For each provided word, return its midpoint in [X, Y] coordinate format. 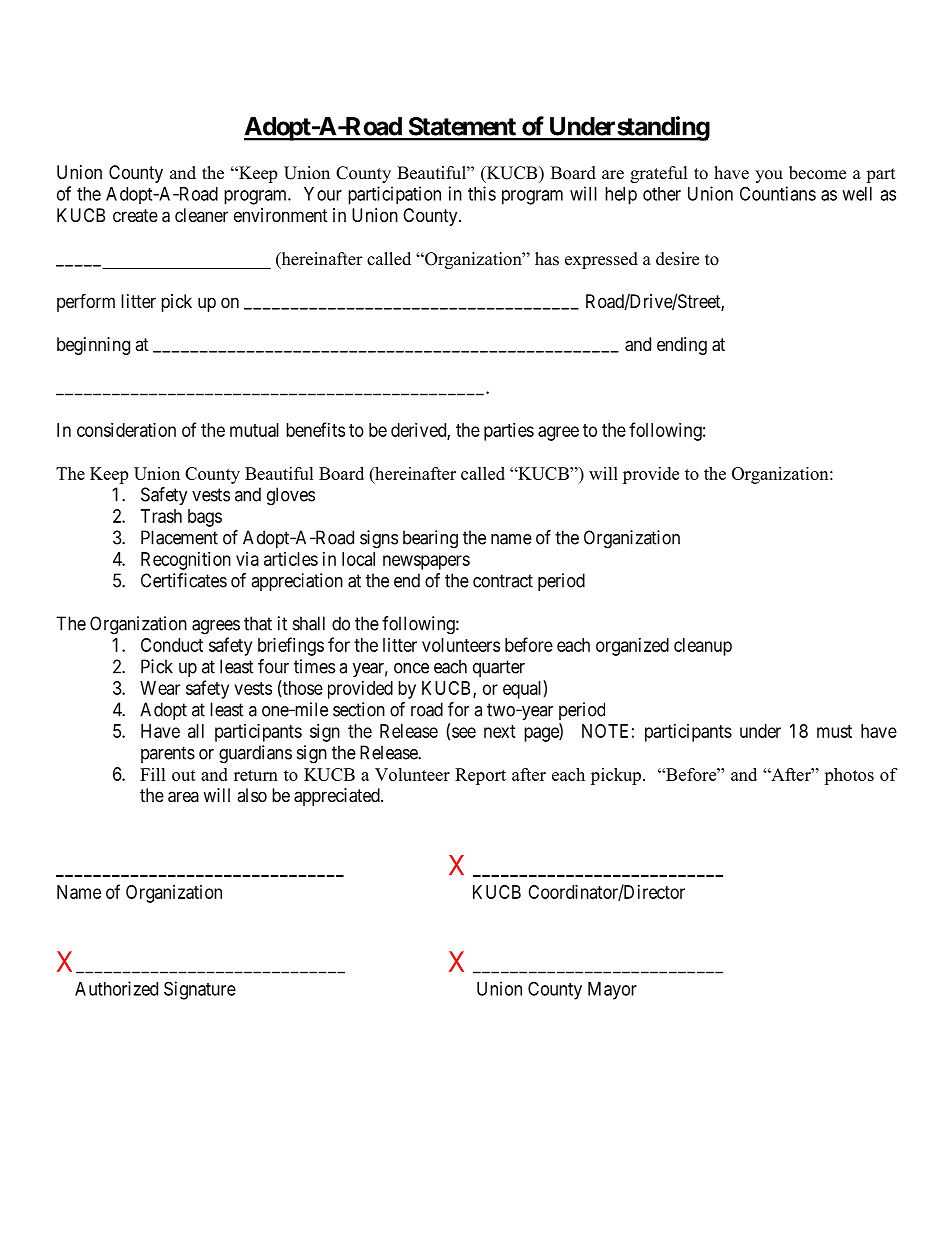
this [482, 193]
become [817, 173]
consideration [126, 430]
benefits [315, 429]
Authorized [116, 988]
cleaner [201, 215]
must [834, 731]
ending [682, 346]
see [464, 732]
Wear [160, 688]
